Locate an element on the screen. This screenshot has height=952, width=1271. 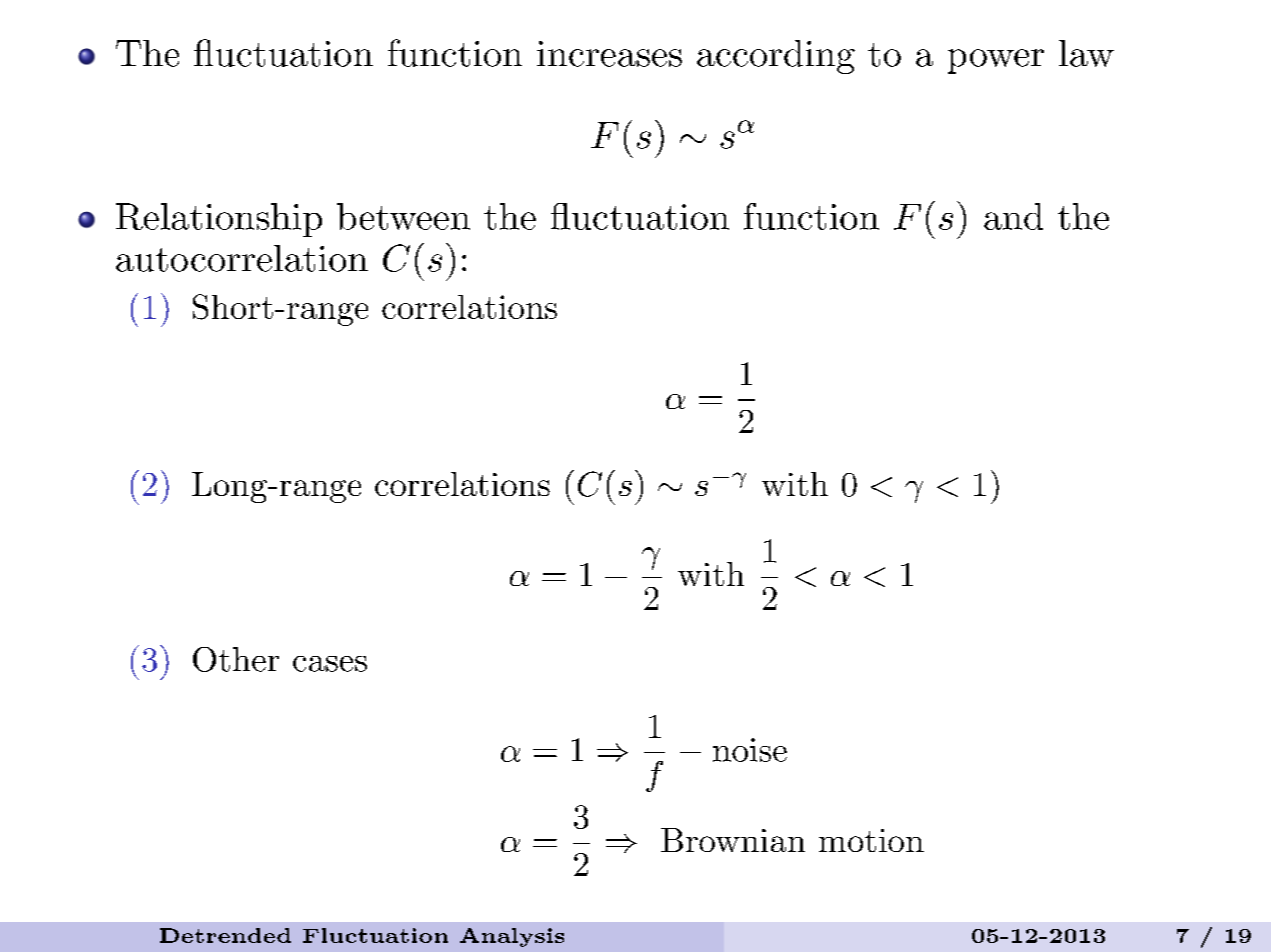
cases is located at coordinates (330, 664).
